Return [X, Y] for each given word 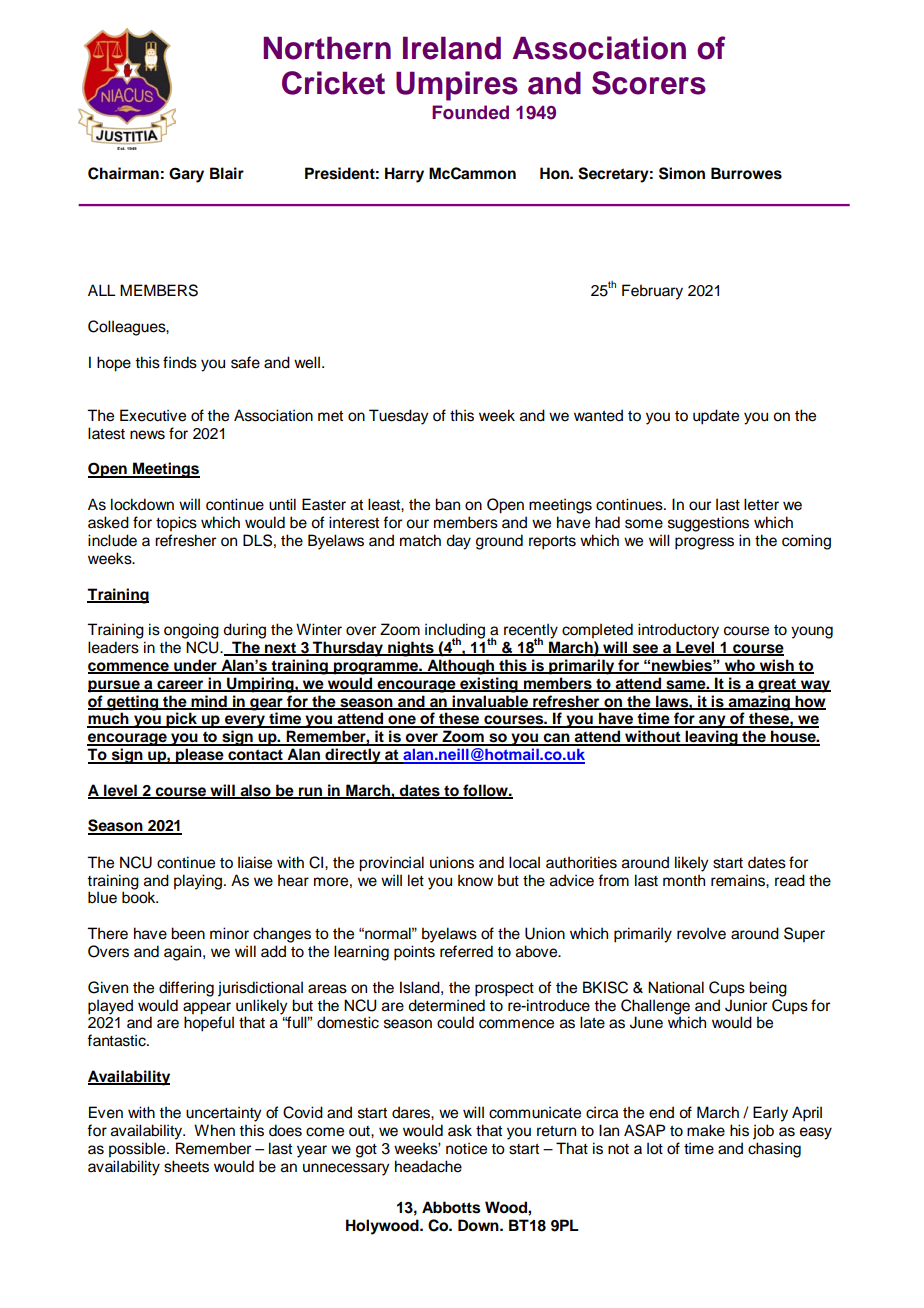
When [214, 1130]
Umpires [457, 86]
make [706, 1130]
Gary [186, 175]
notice [466, 1148]
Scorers [649, 83]
